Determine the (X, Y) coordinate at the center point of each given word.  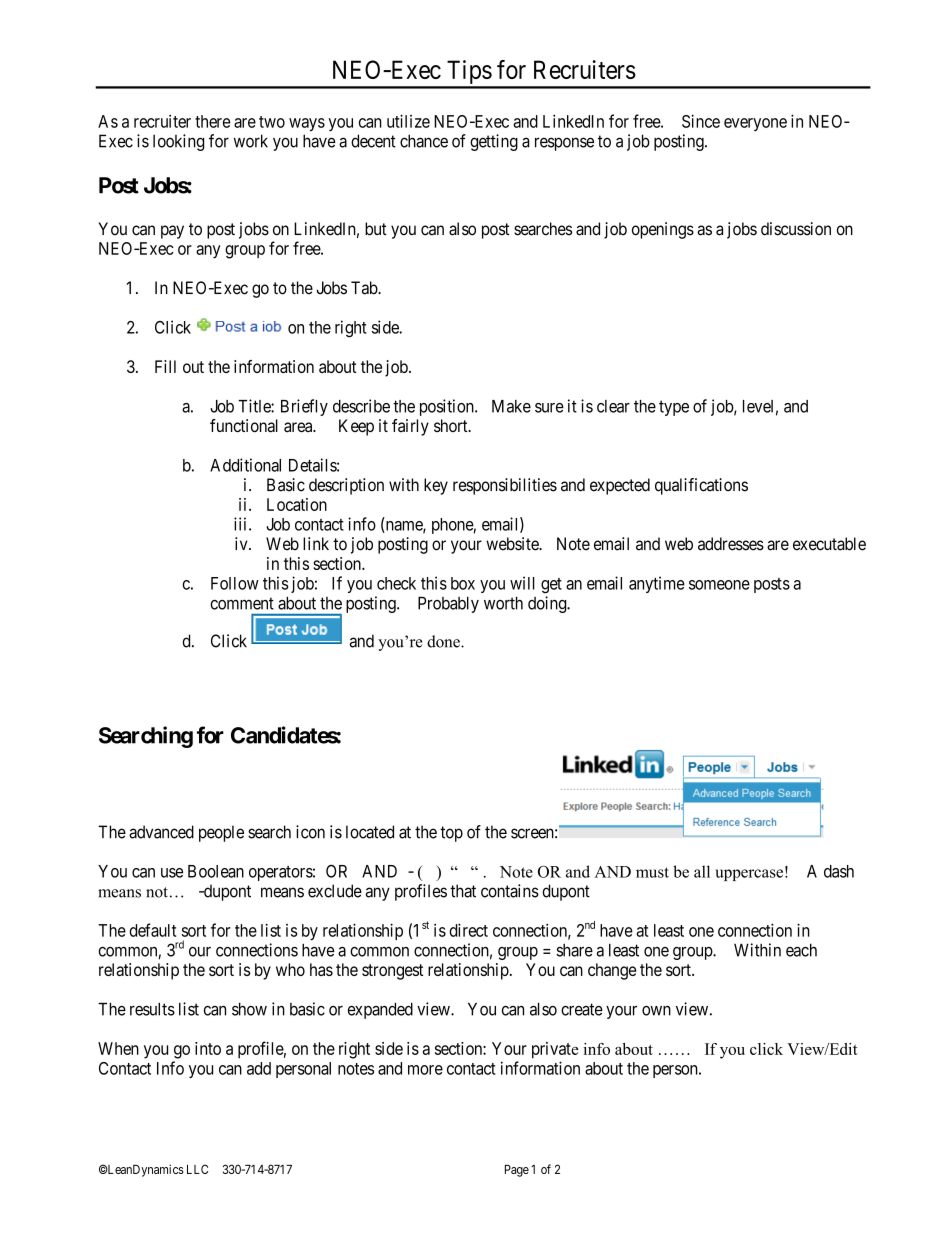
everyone (755, 124)
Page (517, 1171)
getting (494, 142)
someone (719, 585)
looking (178, 142)
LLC (197, 1169)
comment (242, 603)
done (444, 641)
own (656, 1011)
